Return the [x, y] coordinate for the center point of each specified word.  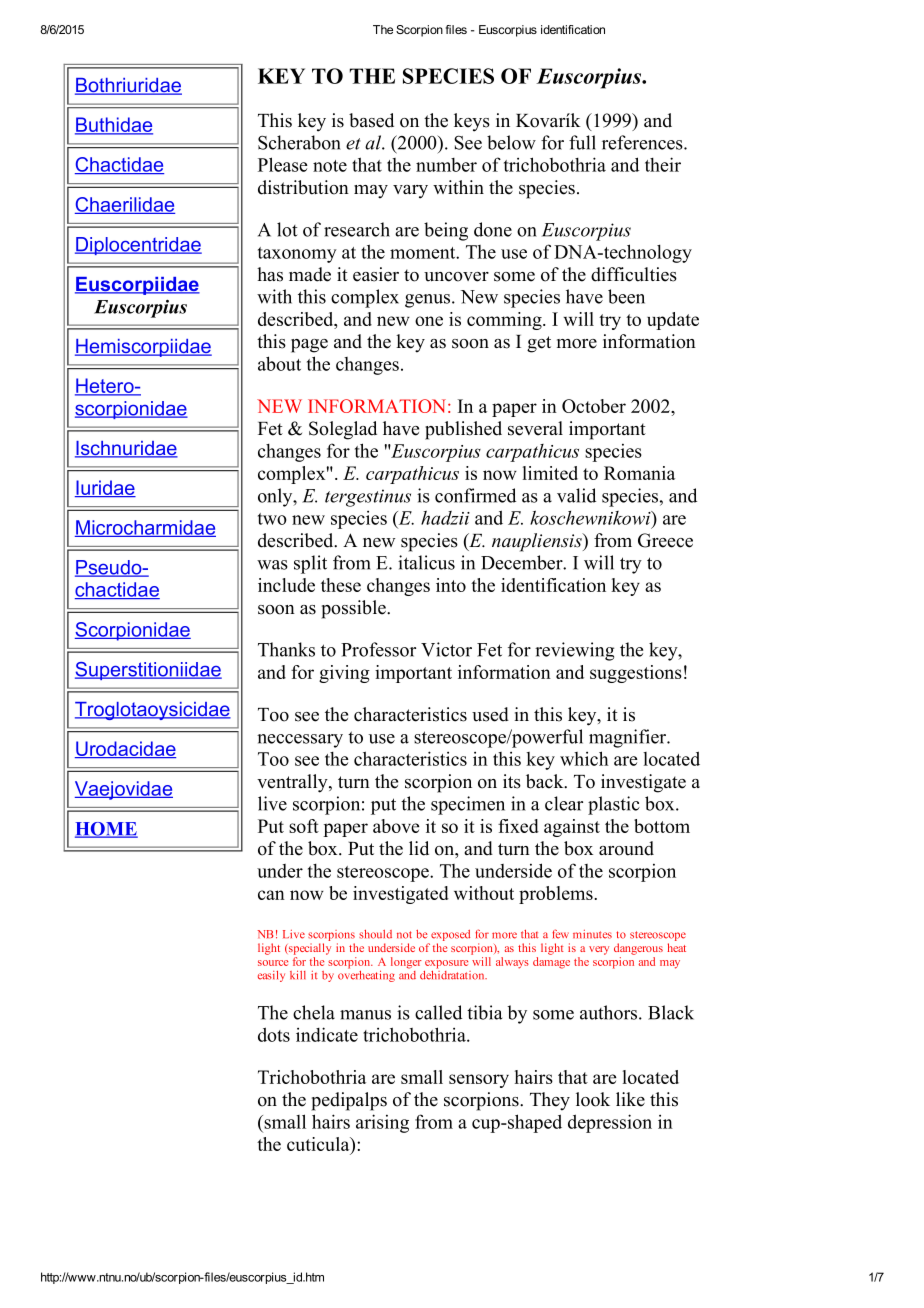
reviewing [574, 651]
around [626, 848]
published [463, 430]
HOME [106, 830]
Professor [378, 649]
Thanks [286, 649]
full [582, 142]
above [396, 826]
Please [283, 164]
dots [274, 1034]
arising [382, 1123]
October [594, 406]
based [371, 120]
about [279, 363]
